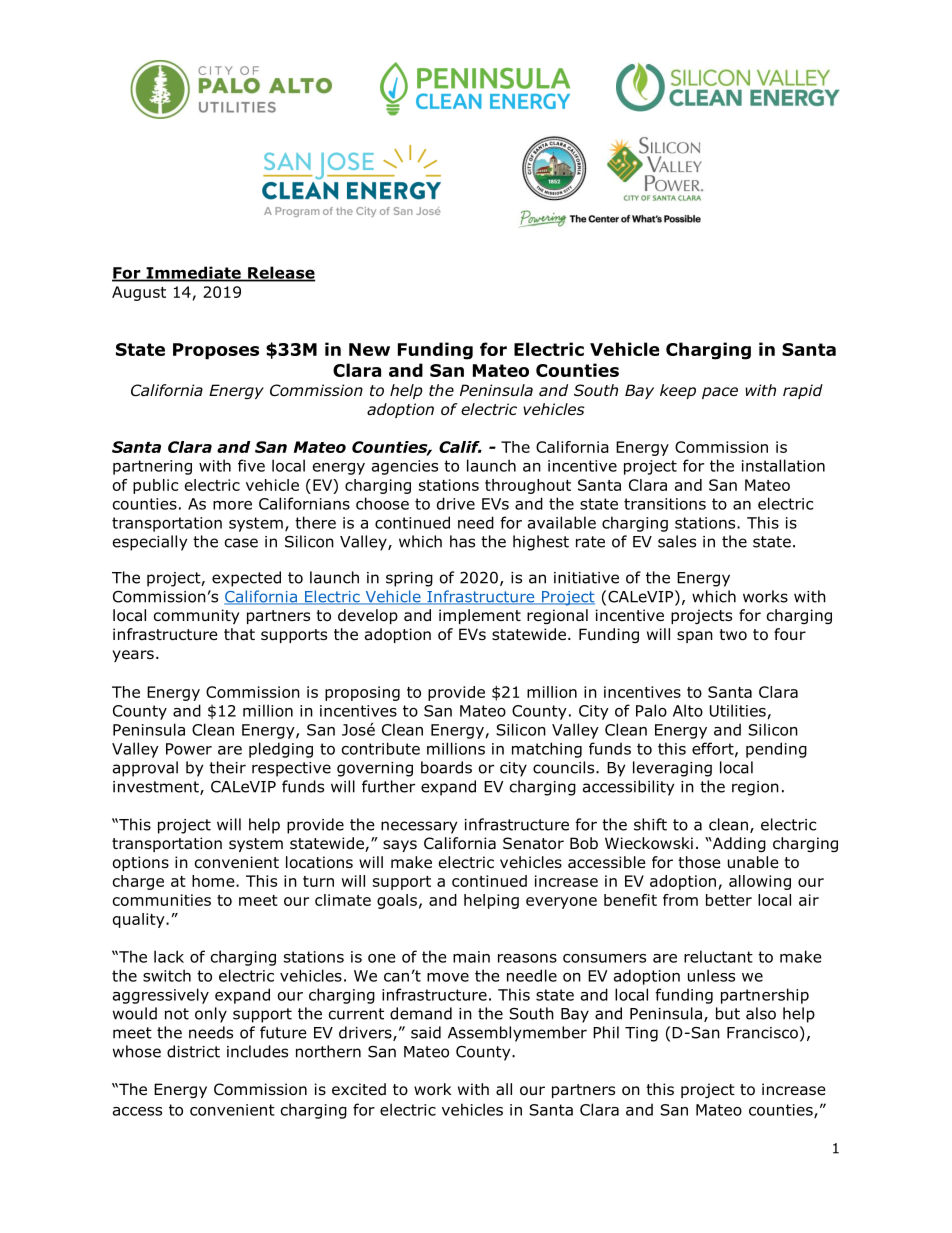  Describe the element at coordinates (480, 616) in the image. I see `implement` at that location.
